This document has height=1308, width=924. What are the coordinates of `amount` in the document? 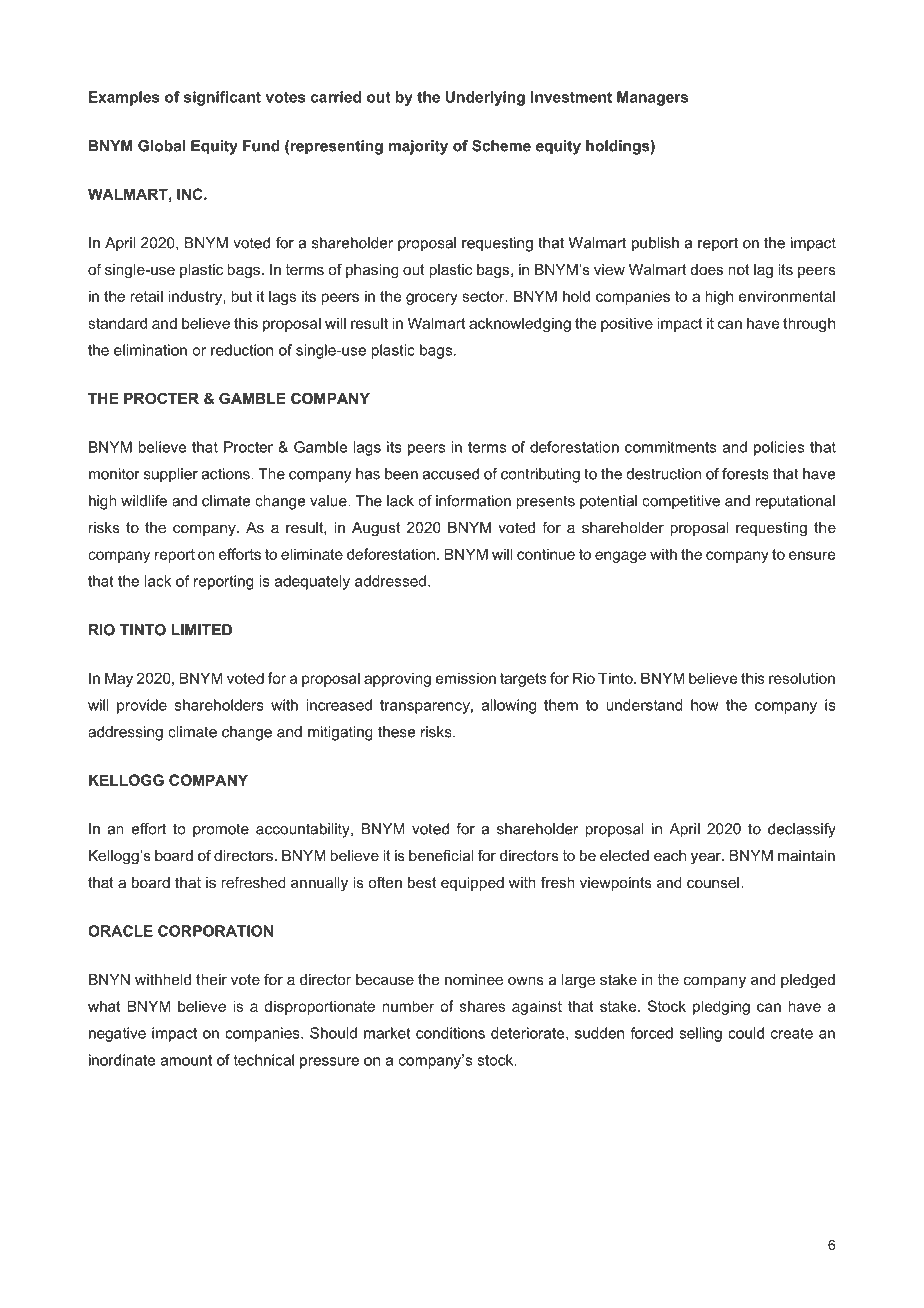 It's located at (186, 1060).
